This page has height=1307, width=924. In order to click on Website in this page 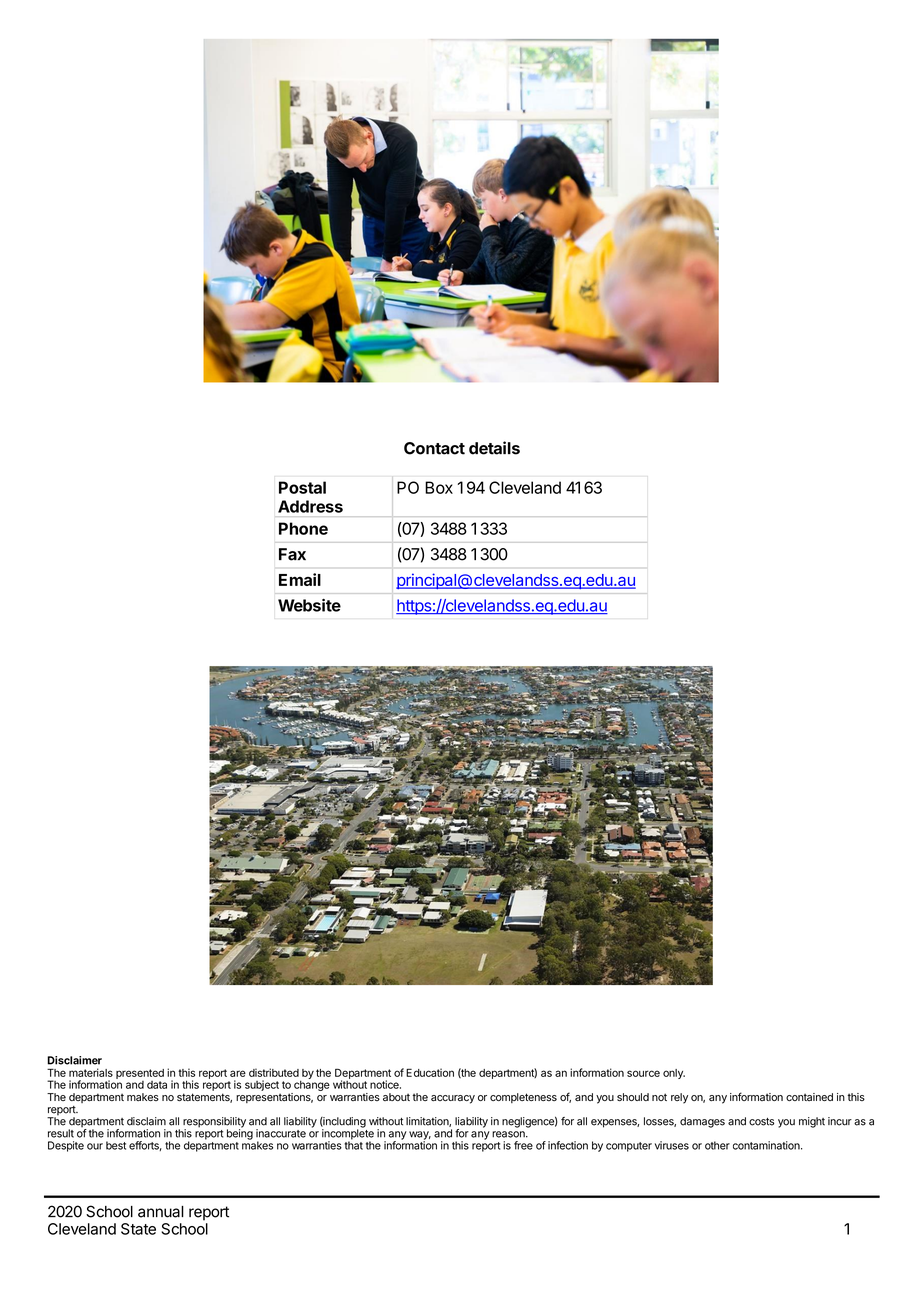, I will do `click(309, 605)`.
